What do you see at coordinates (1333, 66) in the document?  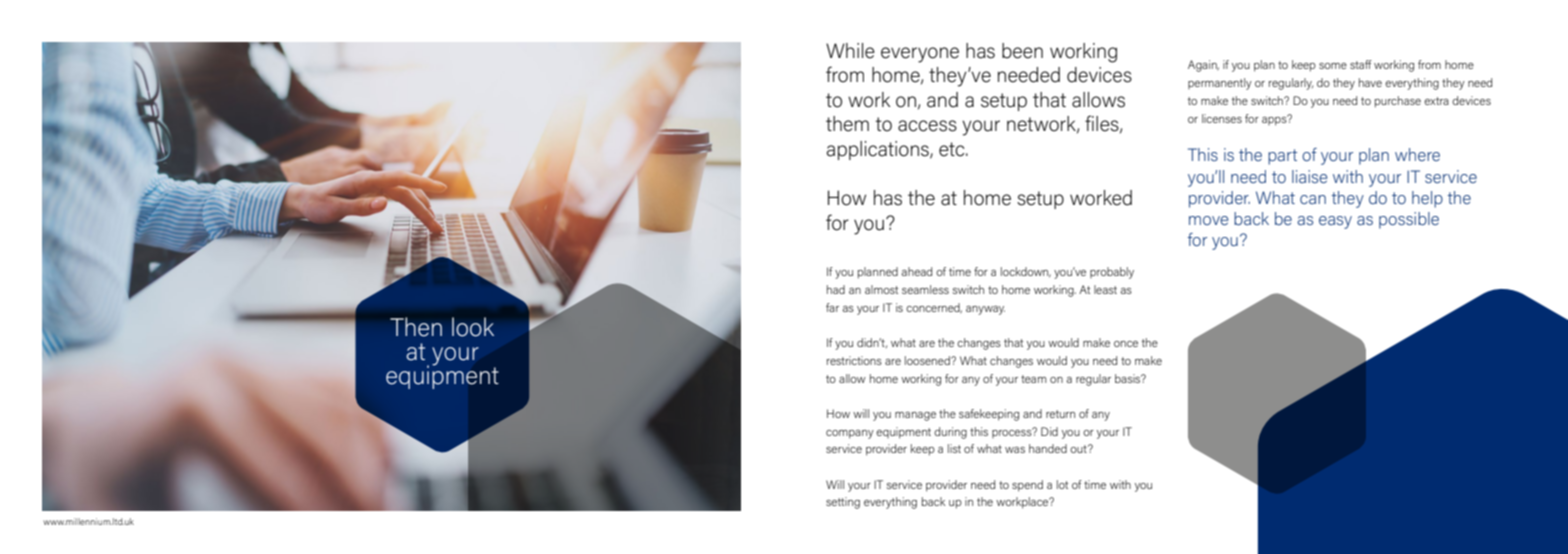 I see `some` at bounding box center [1333, 66].
